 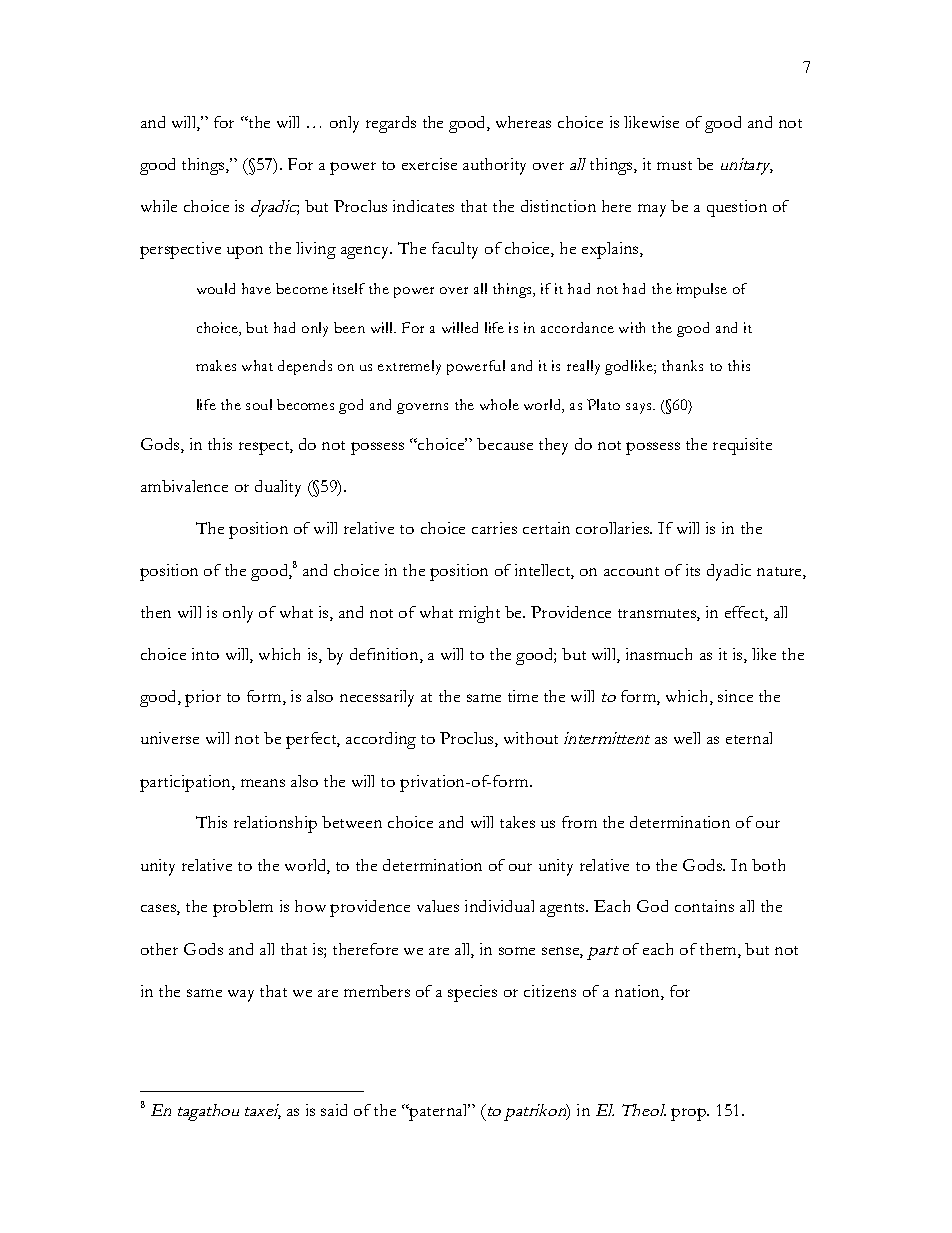 I want to click on makes, so click(x=216, y=365).
